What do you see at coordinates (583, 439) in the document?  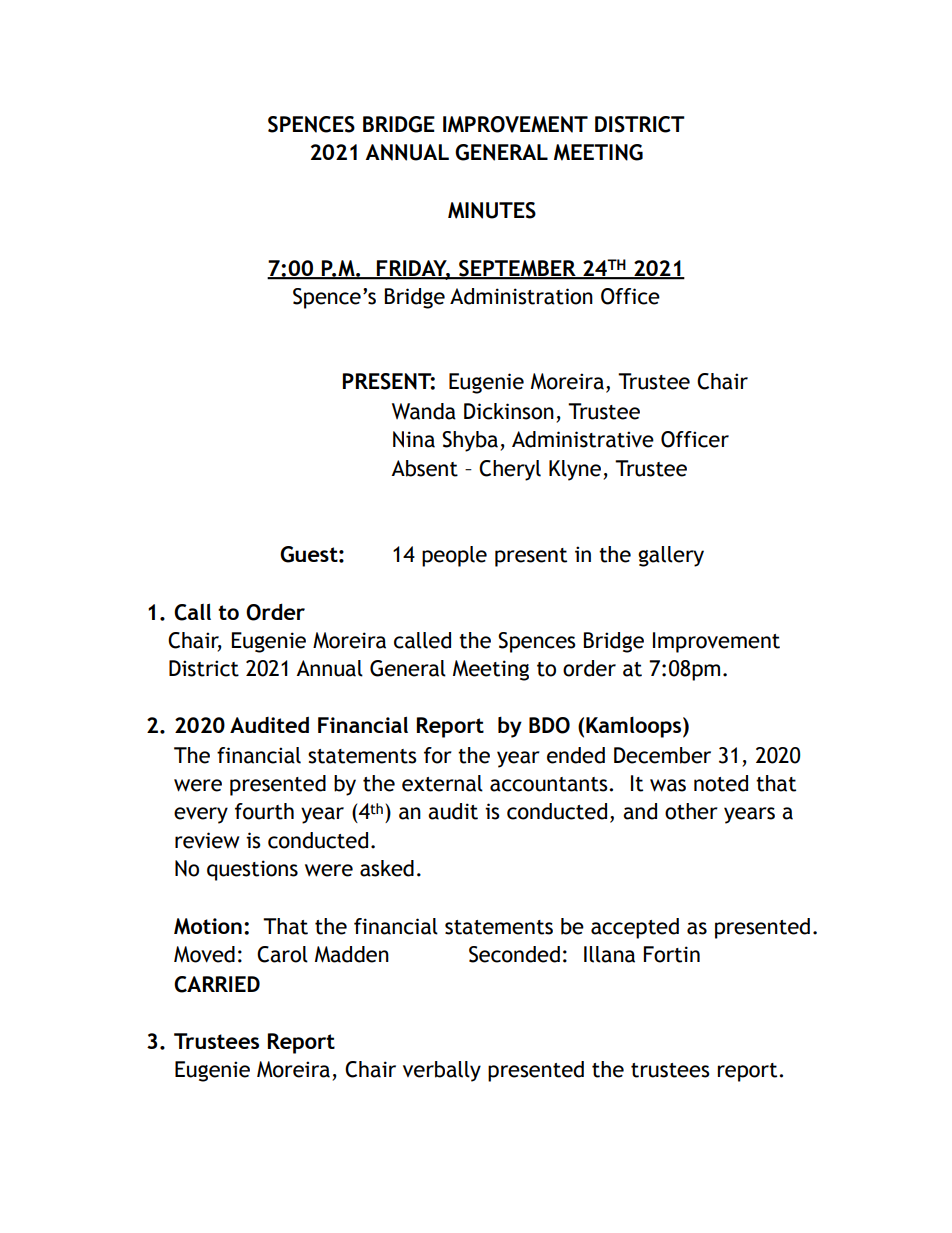 I see `Administrative` at bounding box center [583, 439].
